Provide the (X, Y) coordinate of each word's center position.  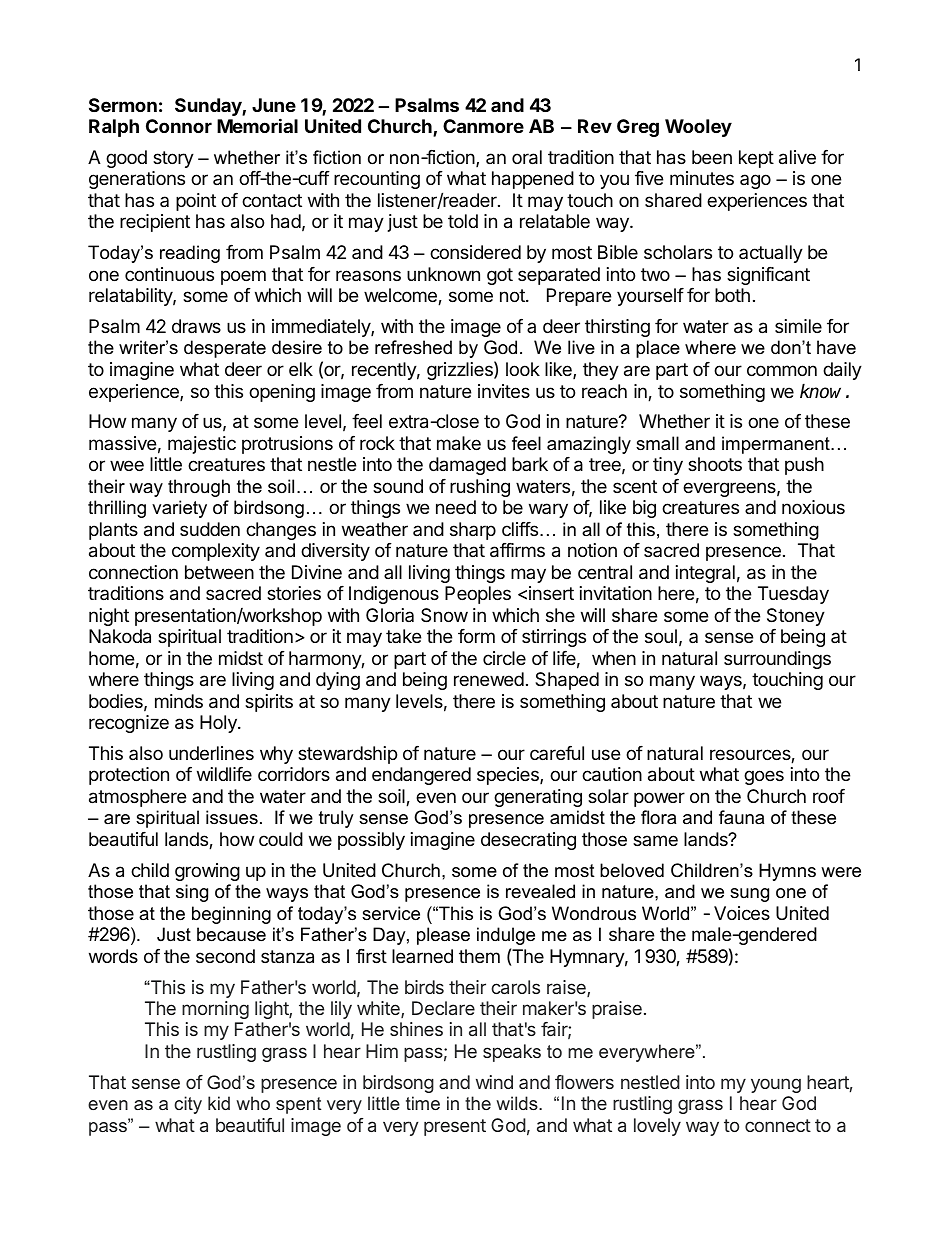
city (188, 1105)
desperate (225, 349)
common (782, 370)
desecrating (528, 841)
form (476, 636)
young (776, 1085)
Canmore (483, 126)
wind (494, 1082)
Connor (179, 126)
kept (756, 159)
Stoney (796, 617)
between (219, 572)
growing (207, 872)
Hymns (787, 872)
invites (504, 391)
